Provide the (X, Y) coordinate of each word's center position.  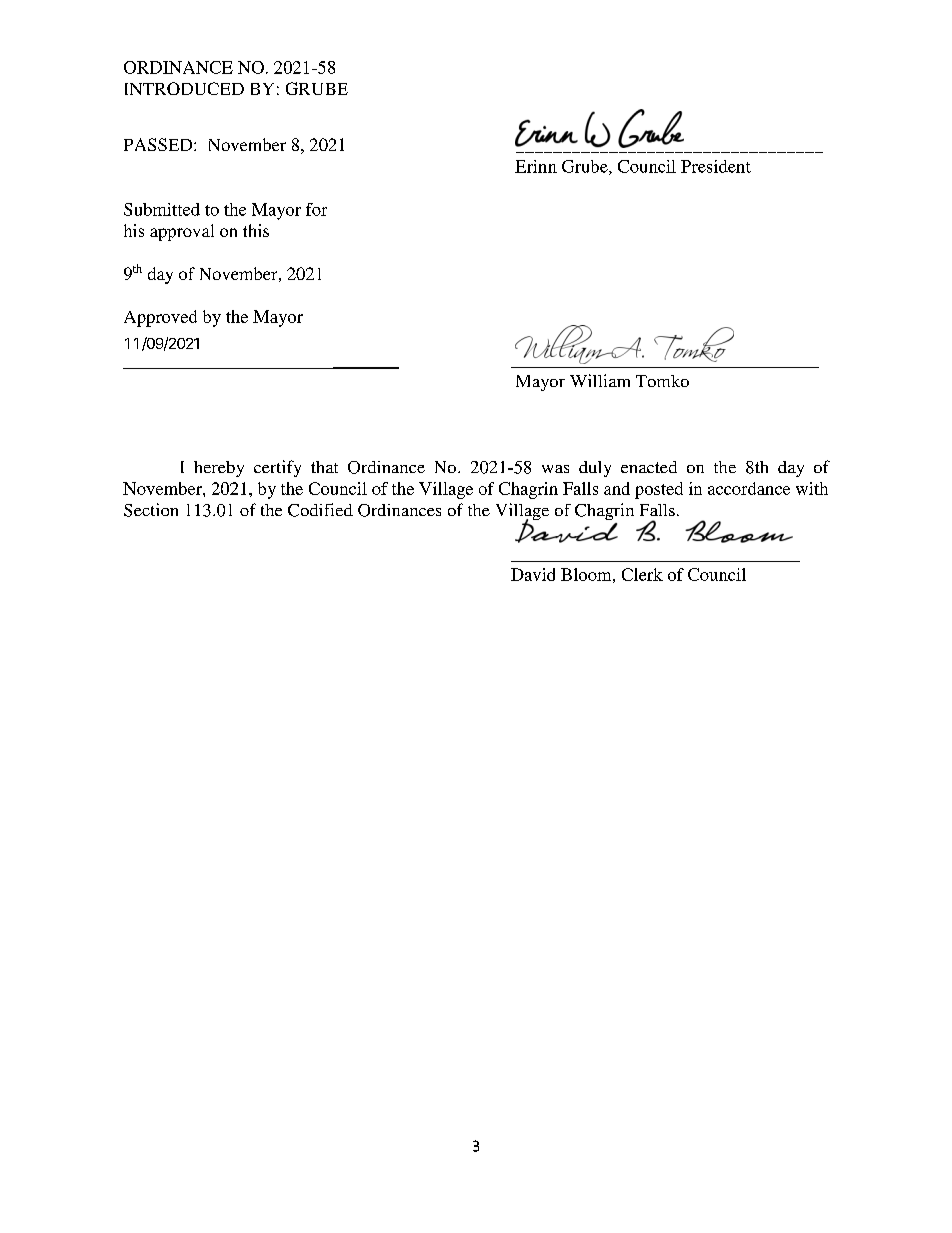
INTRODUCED (184, 88)
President (716, 166)
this (256, 230)
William (600, 380)
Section (151, 510)
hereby (219, 469)
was (555, 469)
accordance (749, 488)
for (316, 209)
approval (182, 232)
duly (595, 469)
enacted (649, 467)
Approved (160, 318)
